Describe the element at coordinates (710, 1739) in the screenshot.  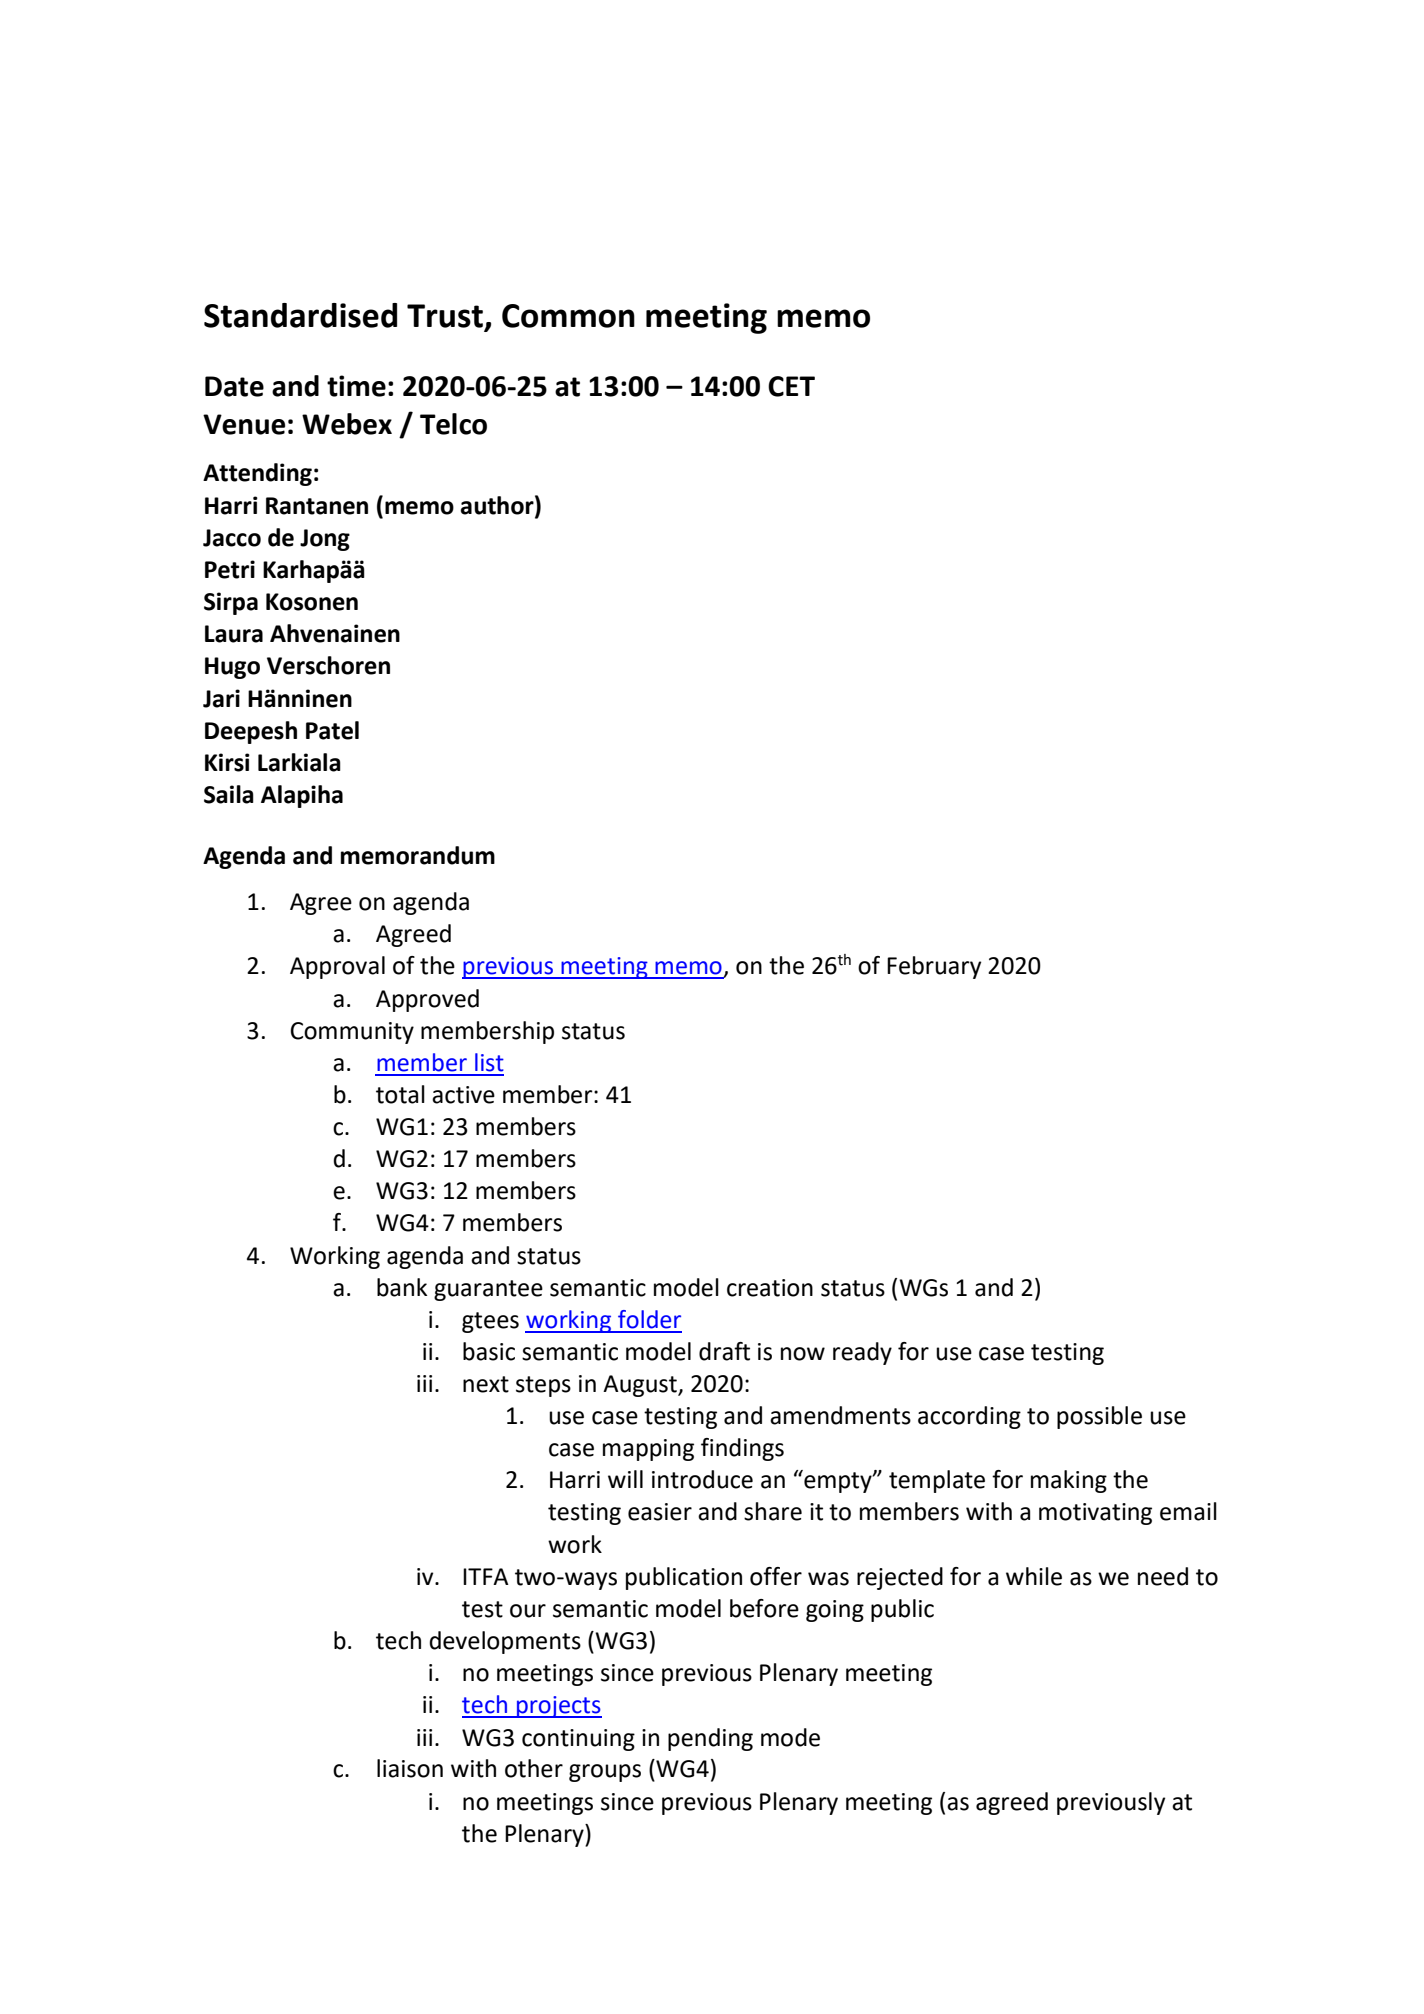
I see `pending` at that location.
